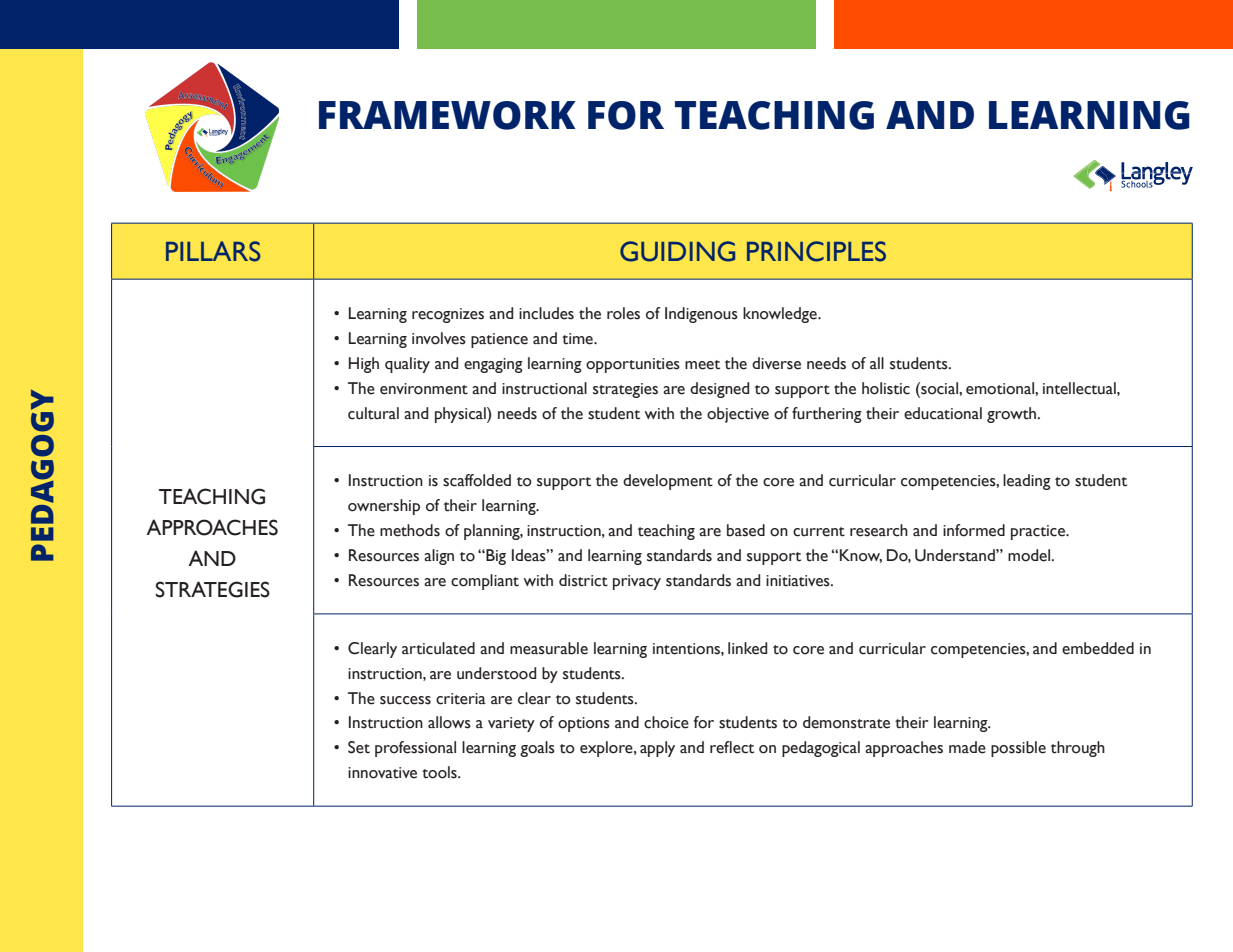 The image size is (1233, 952). What do you see at coordinates (677, 251) in the page?
I see `GUIDING` at bounding box center [677, 251].
